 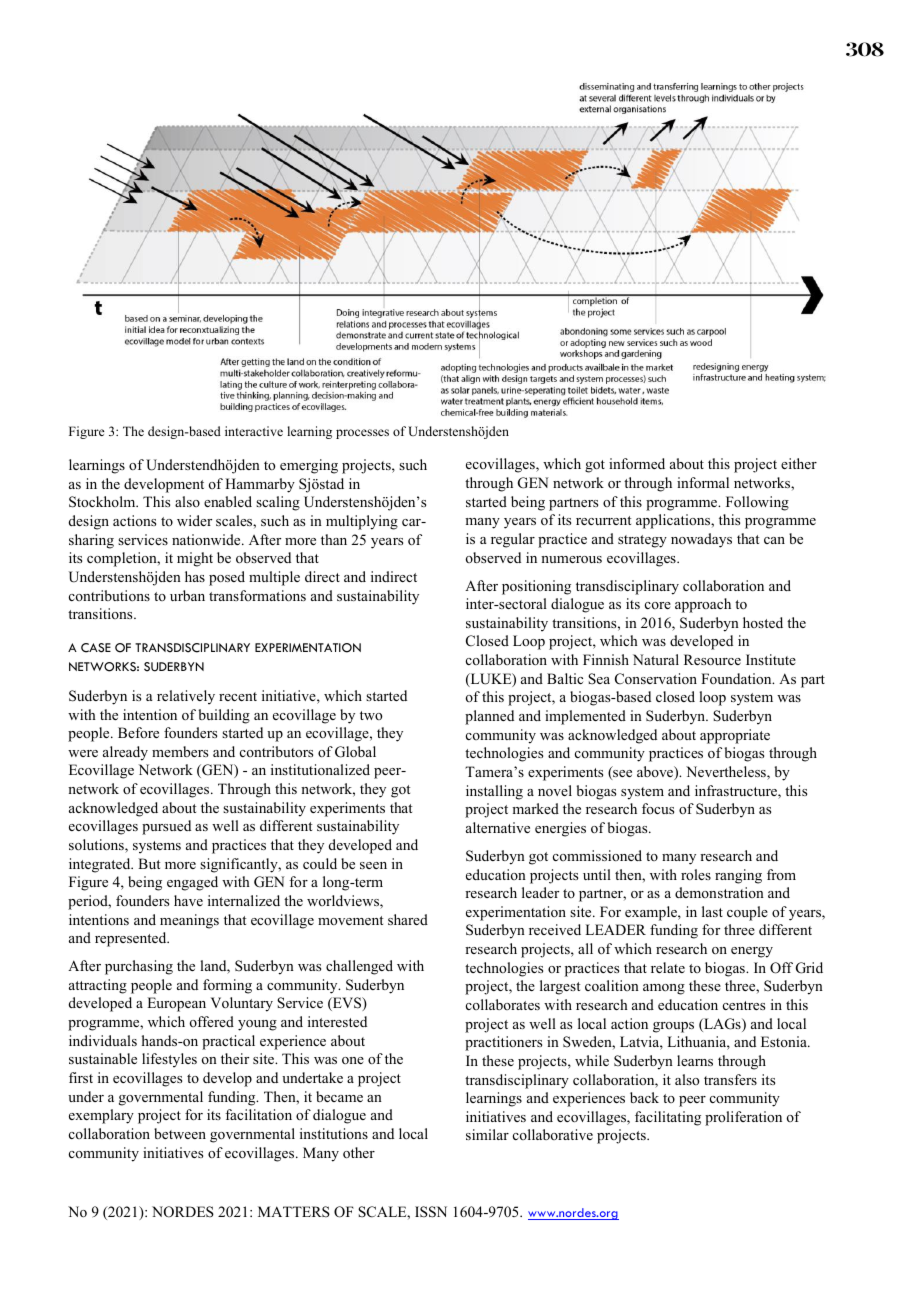 I want to click on shared, so click(x=408, y=919).
